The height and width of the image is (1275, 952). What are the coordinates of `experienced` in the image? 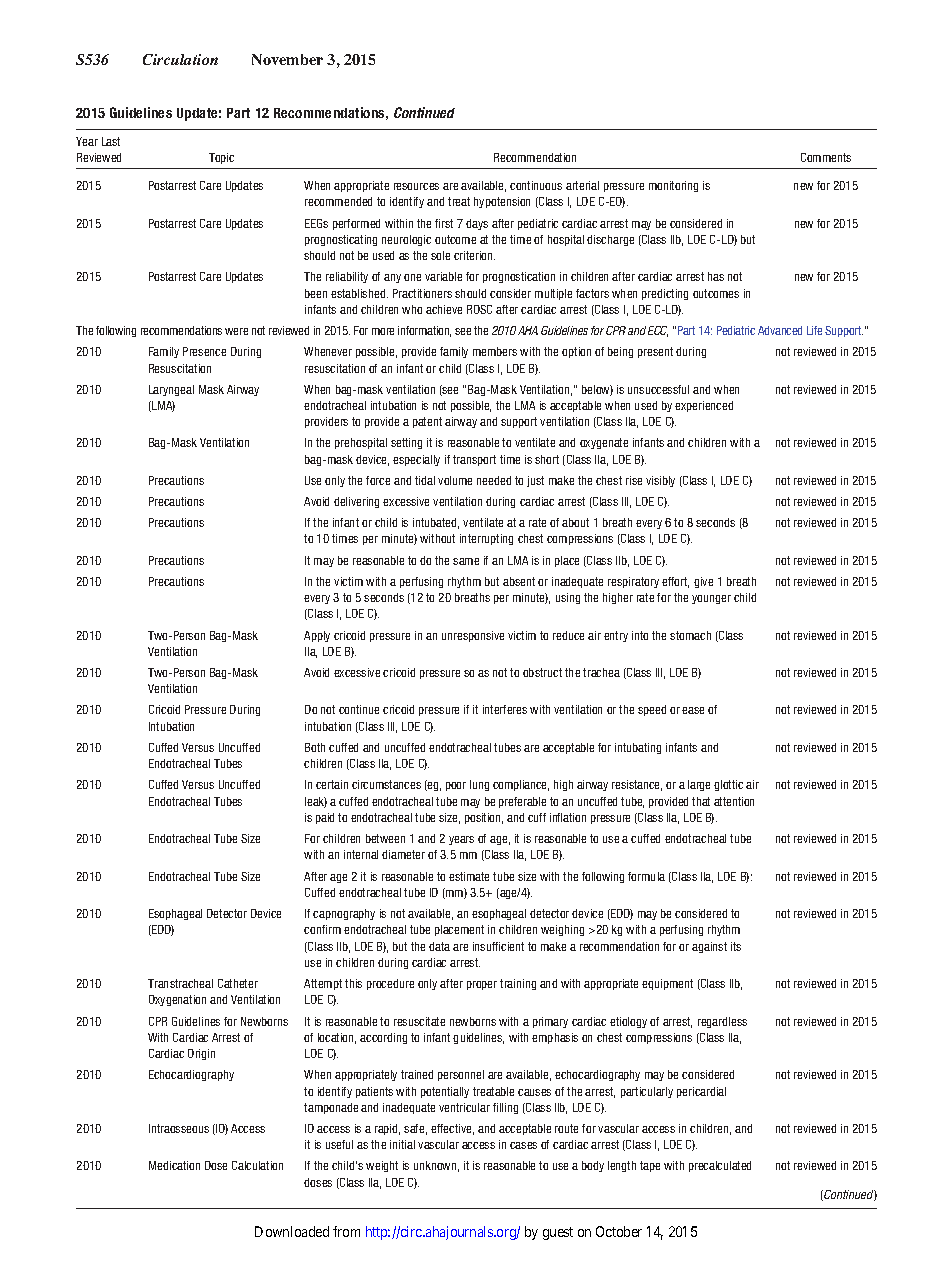 It's located at (704, 406).
